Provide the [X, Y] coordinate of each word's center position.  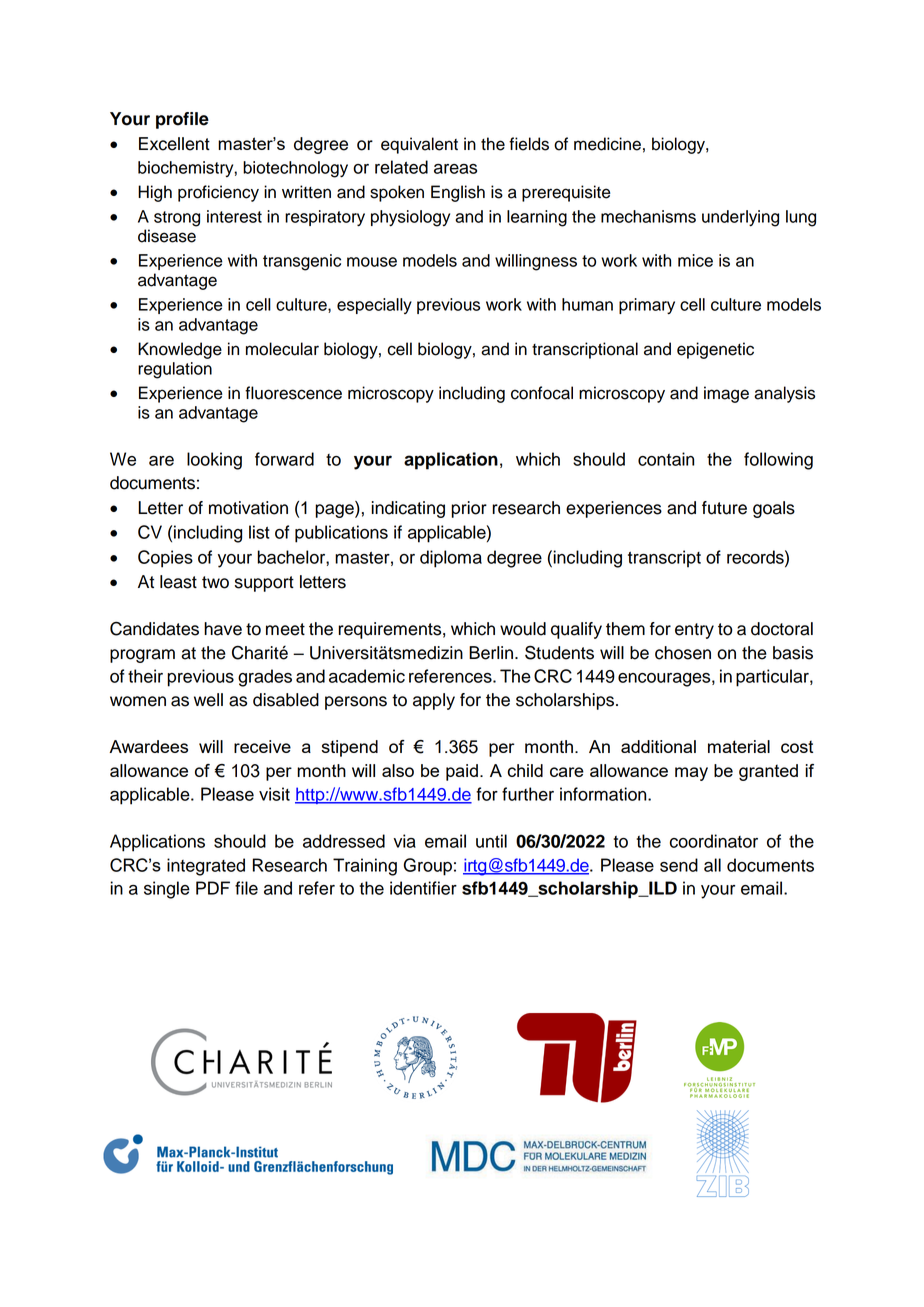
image [726, 394]
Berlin [491, 653]
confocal [542, 393]
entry [694, 631]
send [679, 865]
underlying [740, 218]
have [223, 629]
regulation [175, 370]
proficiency [218, 193]
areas [455, 169]
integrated [206, 867]
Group [428, 867]
